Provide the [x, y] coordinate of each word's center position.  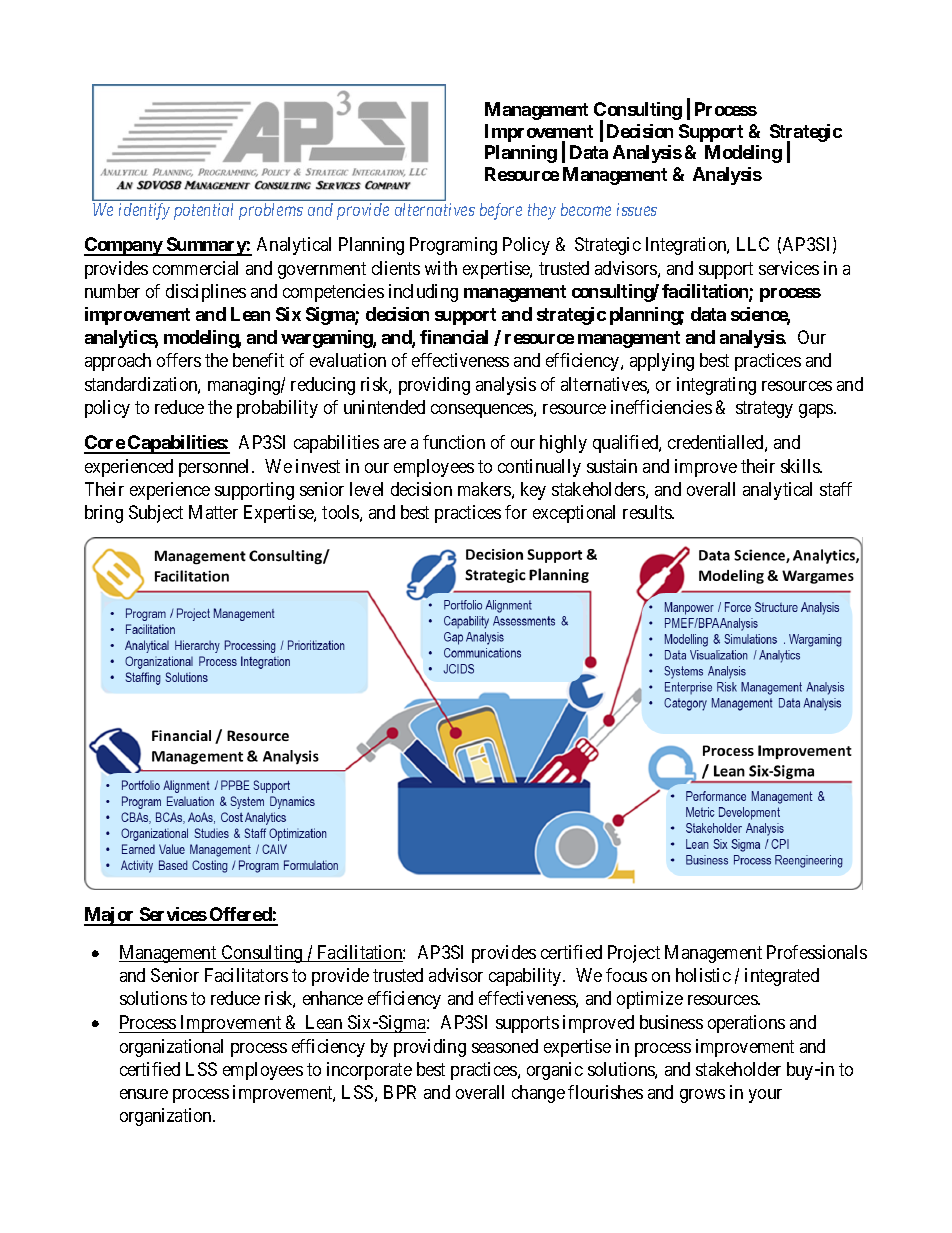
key [533, 491]
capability [526, 977]
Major [110, 916]
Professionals [817, 952]
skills [801, 466]
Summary [206, 246]
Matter [213, 512]
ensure [144, 1094]
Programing [453, 246]
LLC [753, 244]
